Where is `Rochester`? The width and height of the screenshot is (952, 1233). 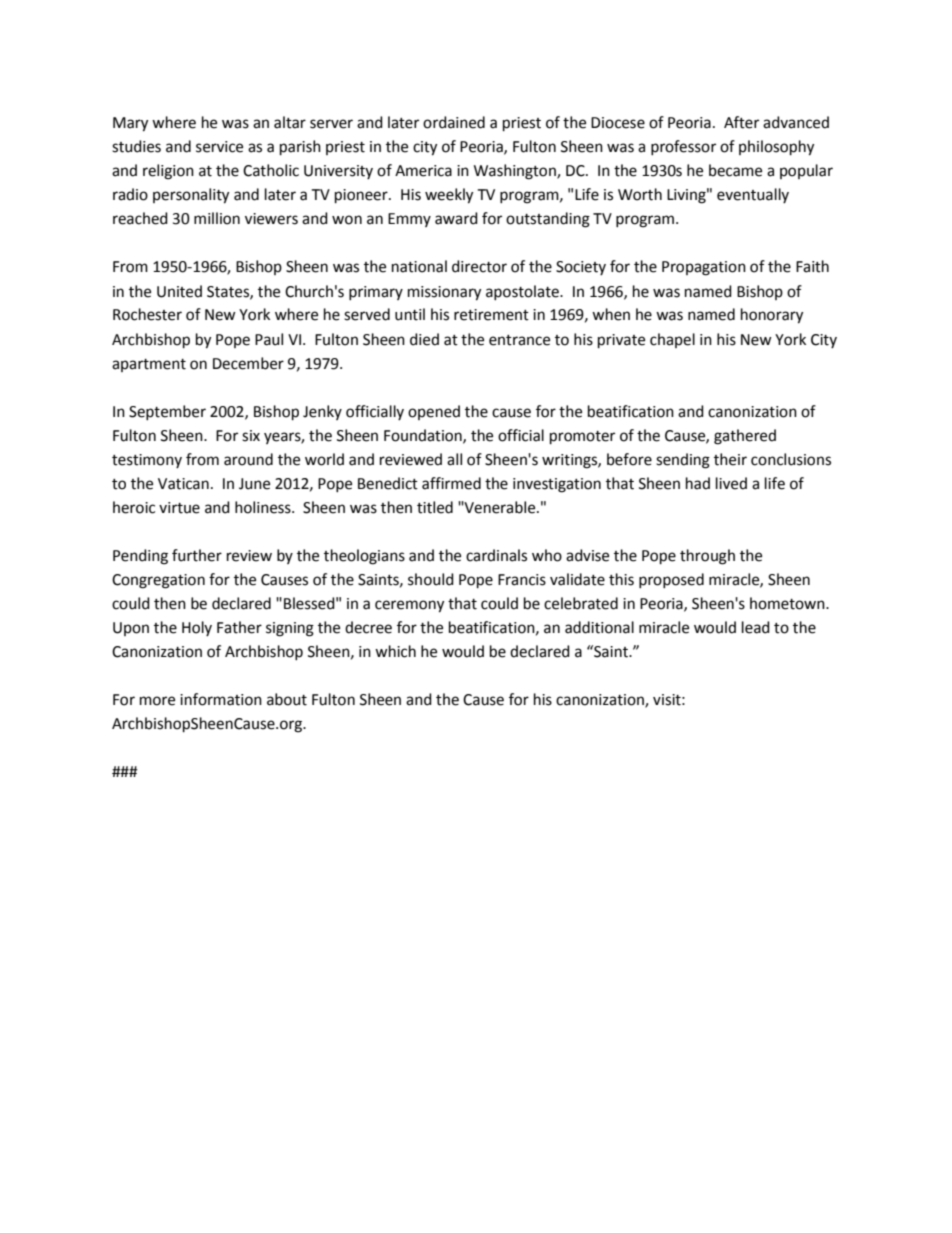 Rochester is located at coordinates (147, 314).
